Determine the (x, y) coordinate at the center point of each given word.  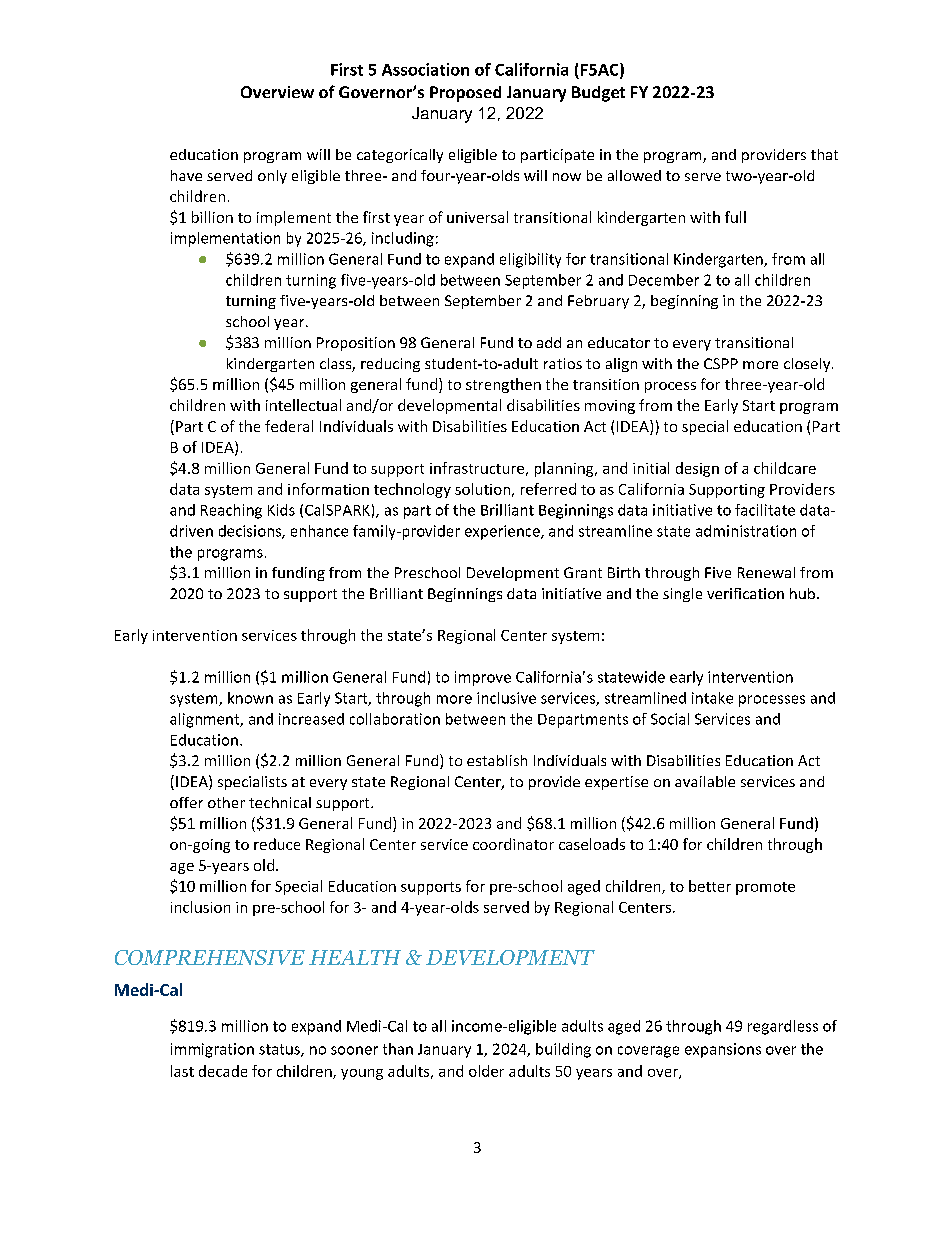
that (824, 154)
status (280, 1050)
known (250, 698)
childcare (785, 468)
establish (497, 760)
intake (712, 698)
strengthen (503, 385)
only (272, 177)
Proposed (465, 94)
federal (289, 426)
